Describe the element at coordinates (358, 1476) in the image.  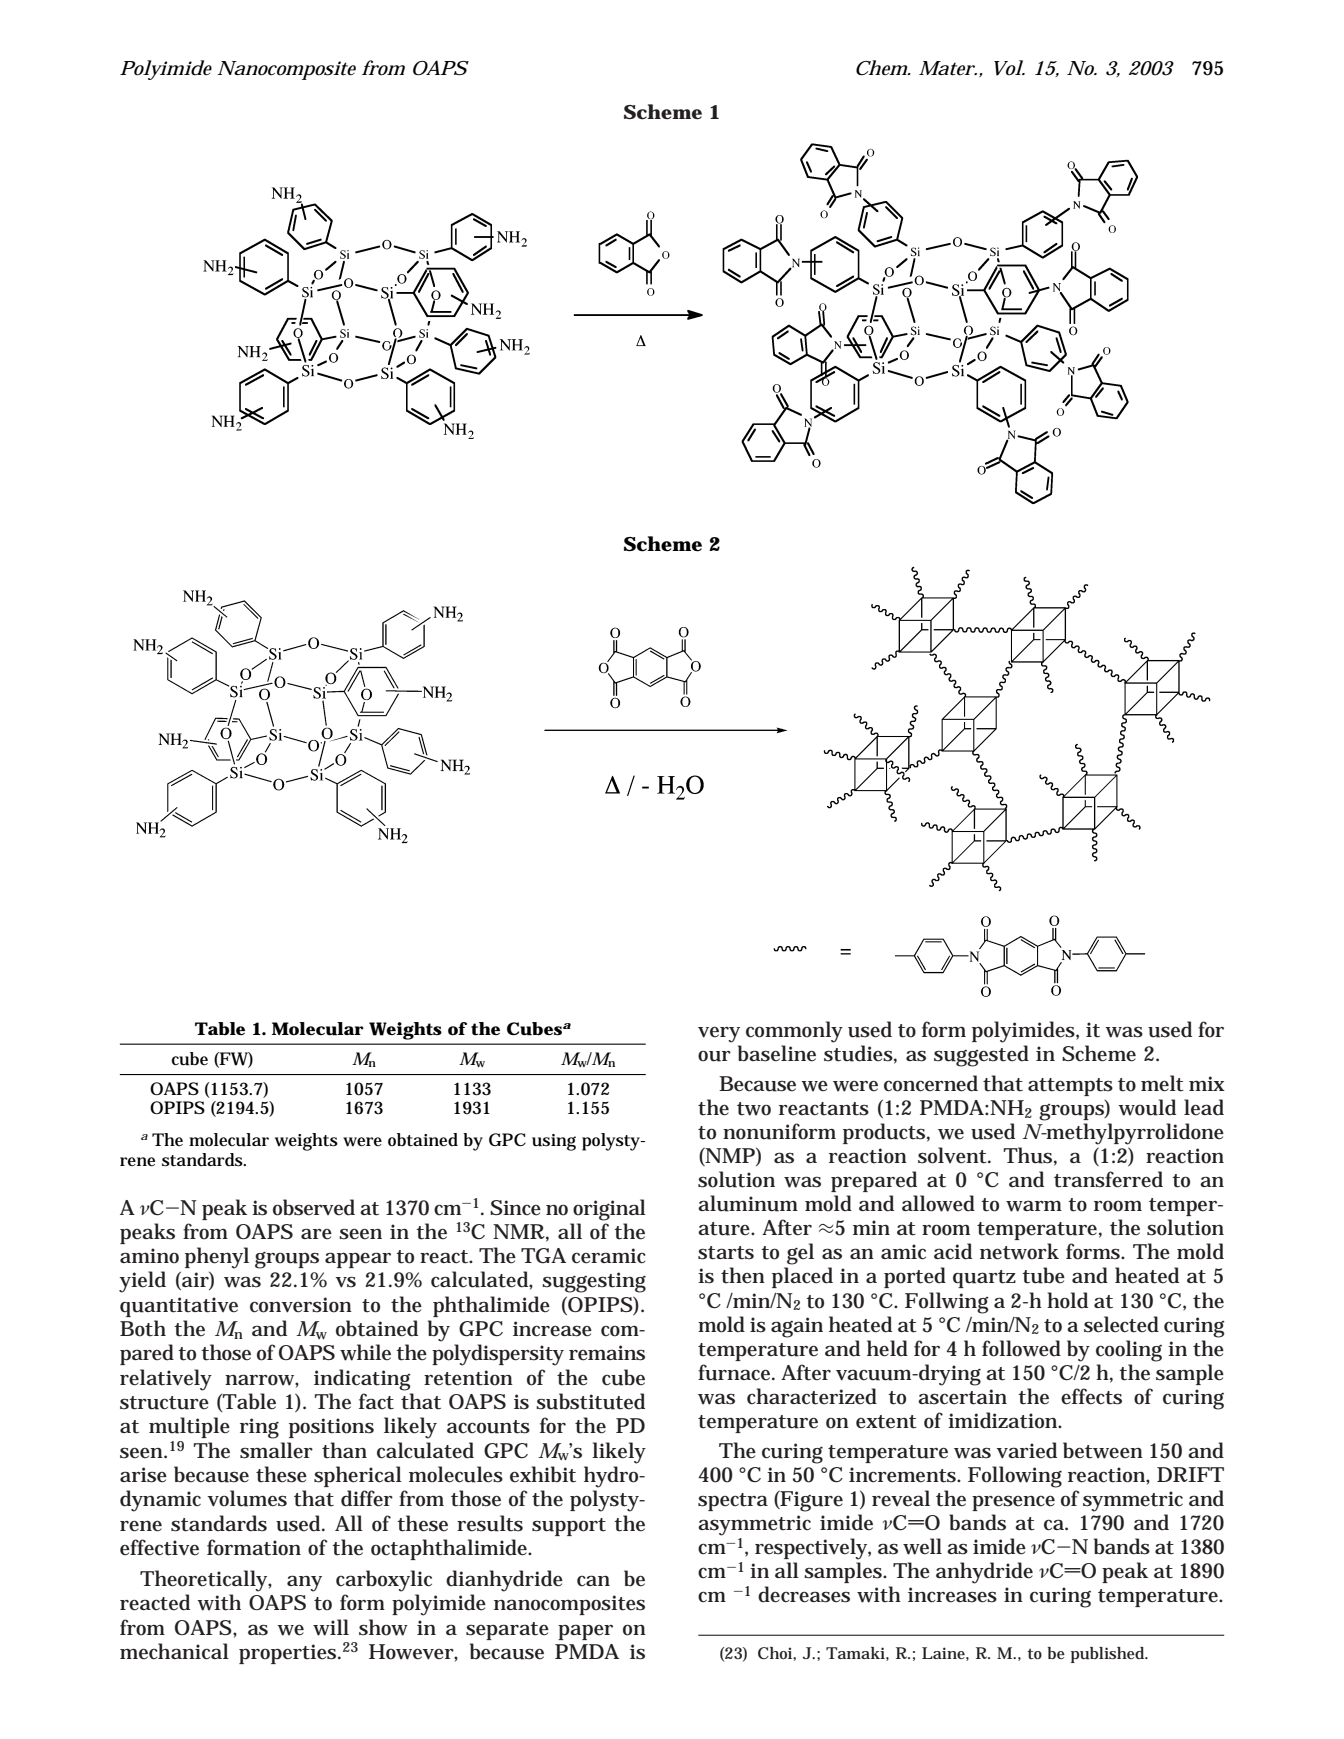
I see `spherical` at that location.
